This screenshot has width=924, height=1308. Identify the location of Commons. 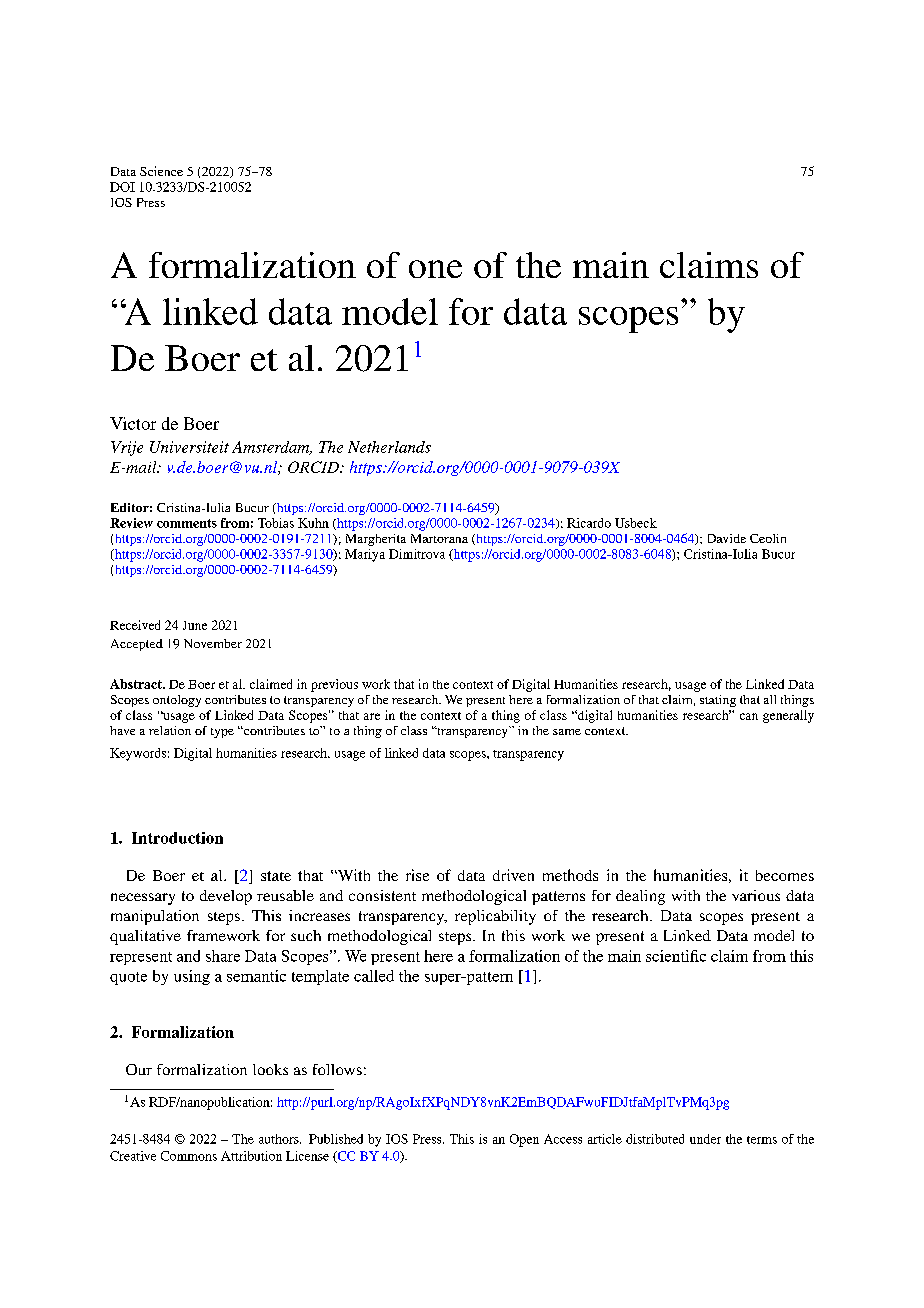
(189, 1156).
